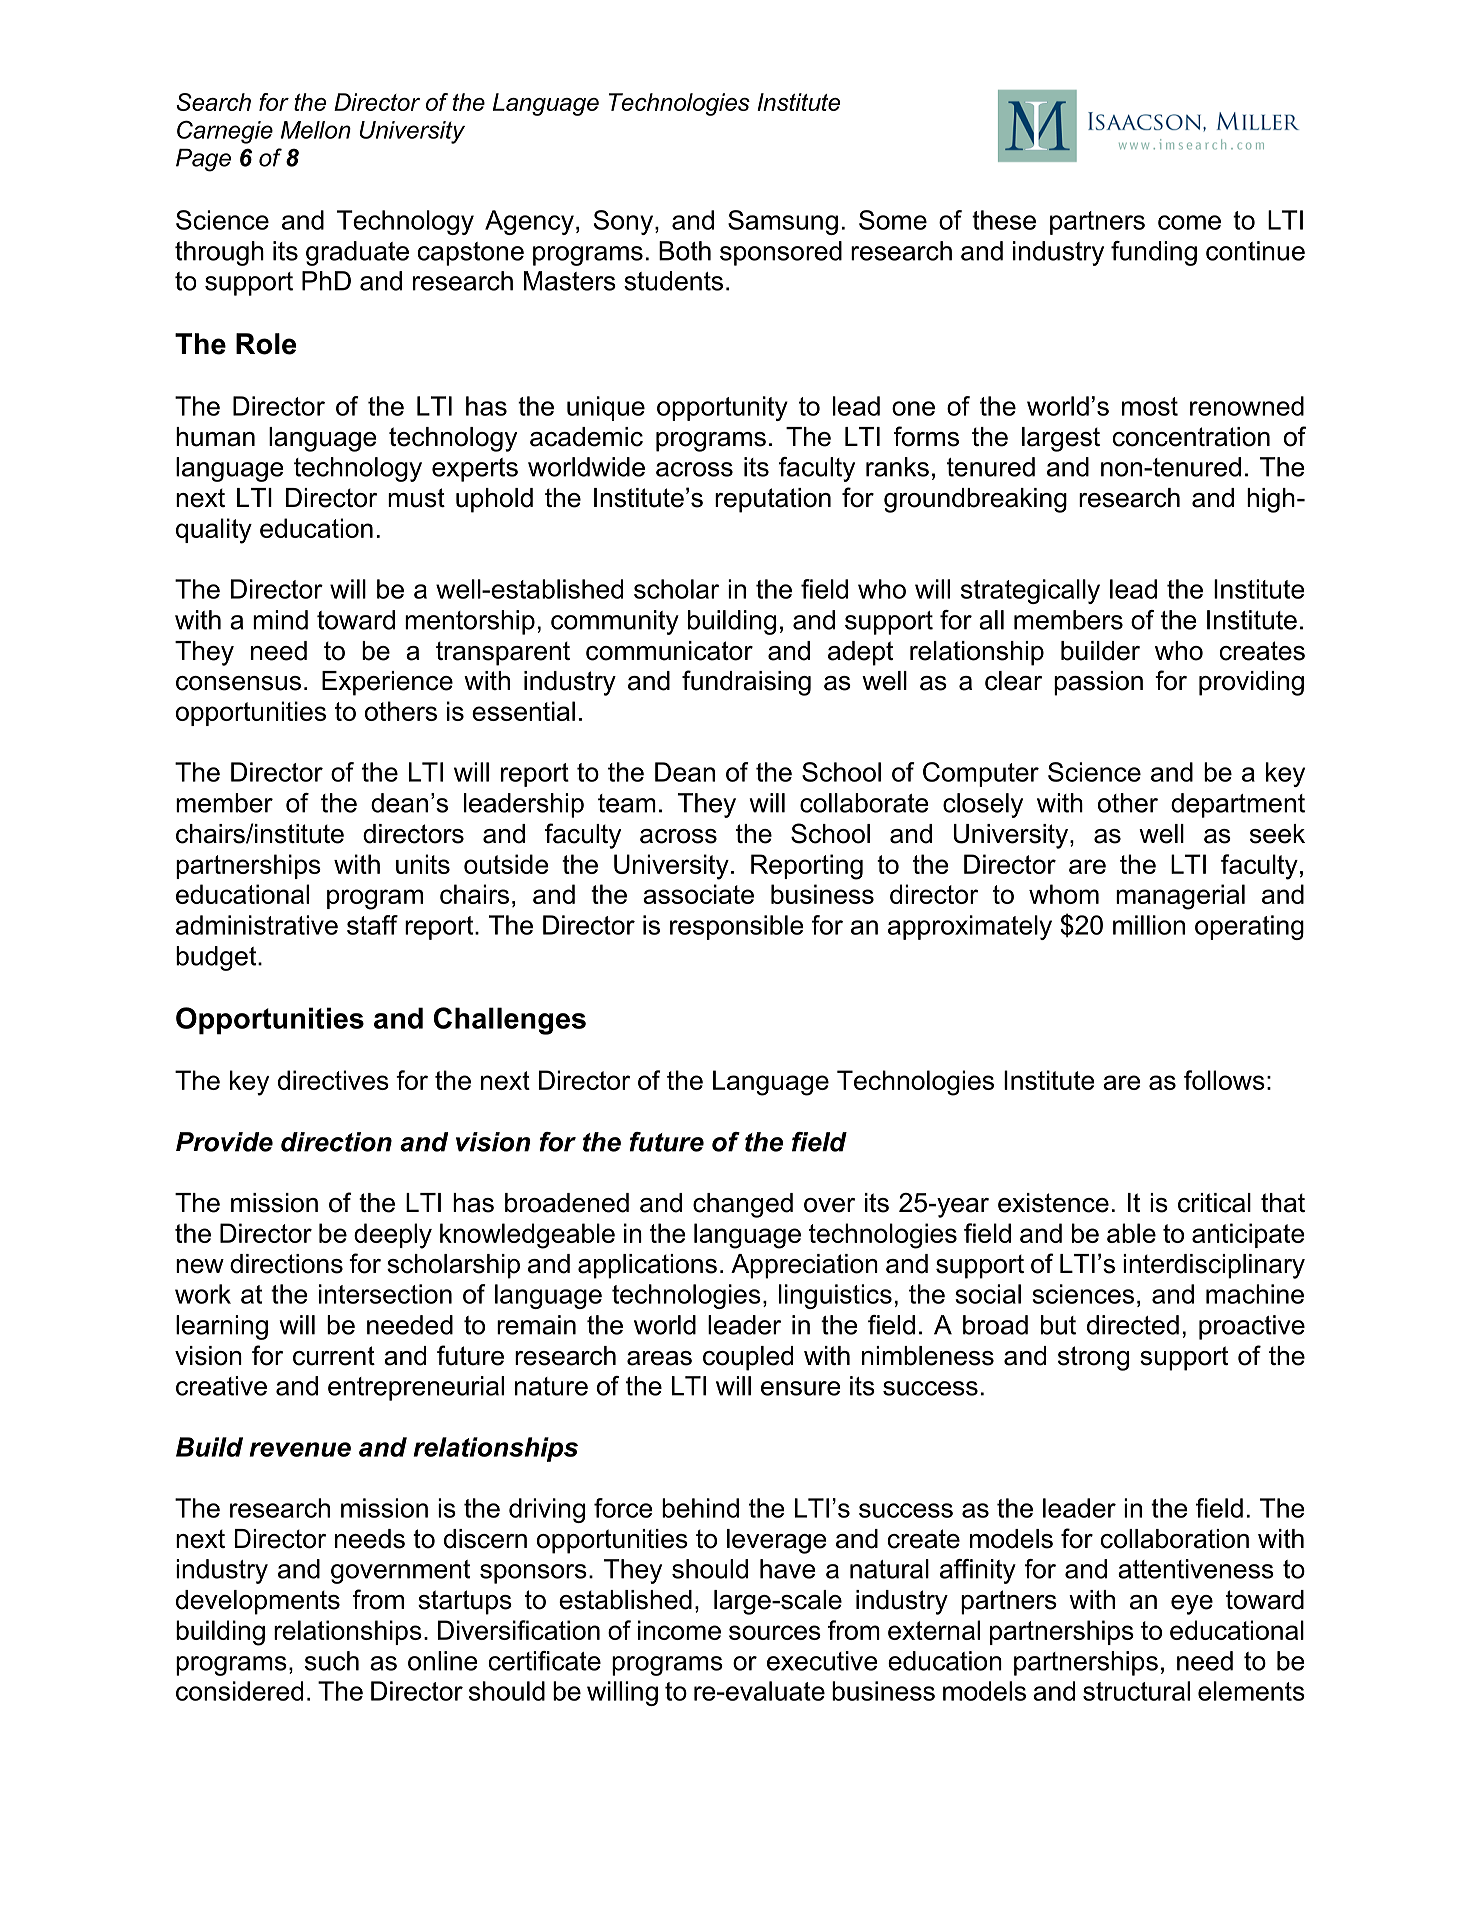 Image resolution: width=1478 pixels, height=1912 pixels. What do you see at coordinates (1154, 253) in the page?
I see `funding` at bounding box center [1154, 253].
